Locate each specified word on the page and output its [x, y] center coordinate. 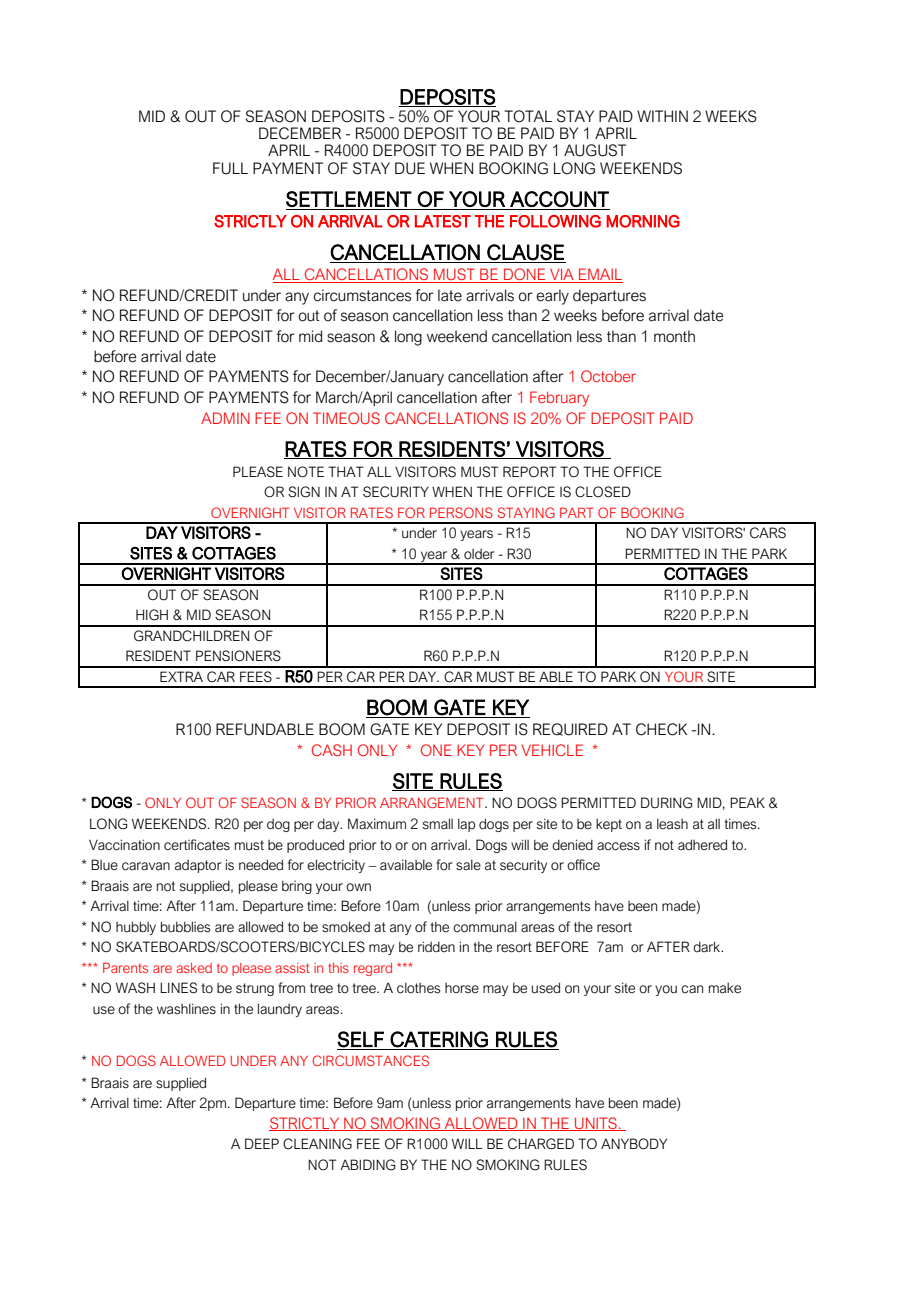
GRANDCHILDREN [191, 636]
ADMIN [225, 418]
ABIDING [368, 1165]
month [674, 336]
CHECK [661, 729]
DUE [410, 168]
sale [468, 865]
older [479, 554]
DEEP [262, 1143]
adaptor [198, 866]
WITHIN [662, 116]
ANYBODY [634, 1144]
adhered [702, 845]
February [559, 399]
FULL [230, 168]
